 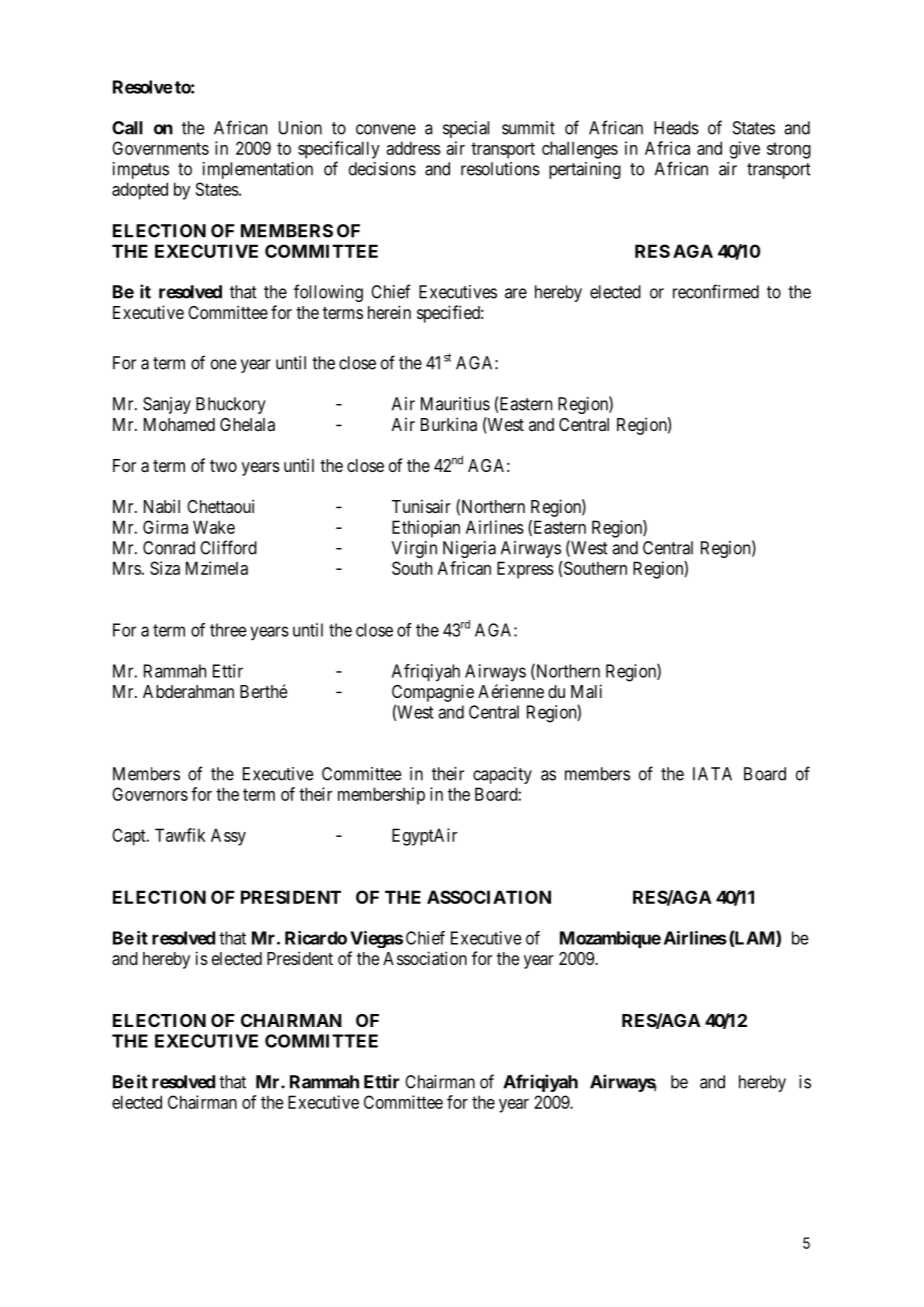 What do you see at coordinates (214, 527) in the screenshot?
I see `Wake` at bounding box center [214, 527].
